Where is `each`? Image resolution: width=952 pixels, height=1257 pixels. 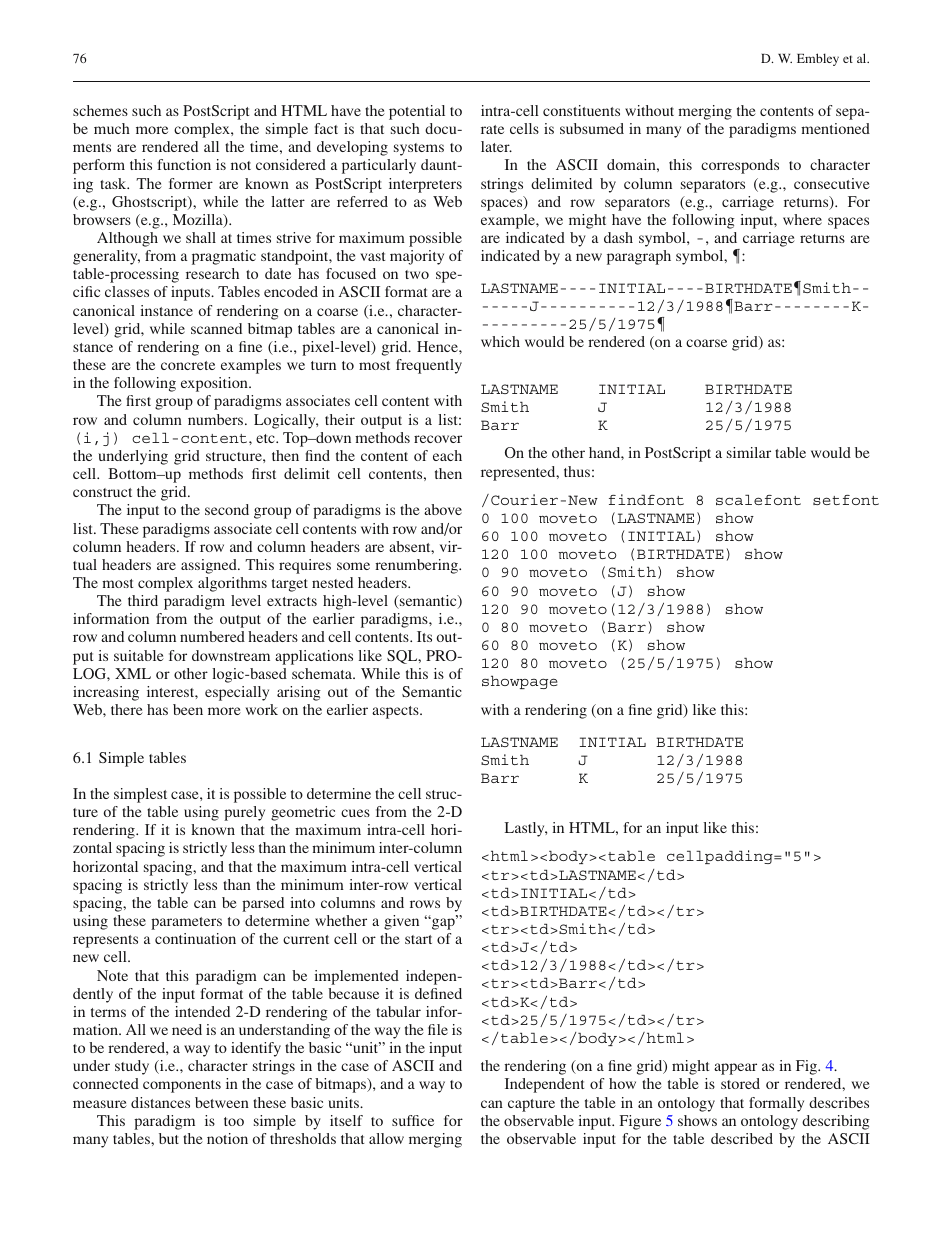
each is located at coordinates (447, 455).
